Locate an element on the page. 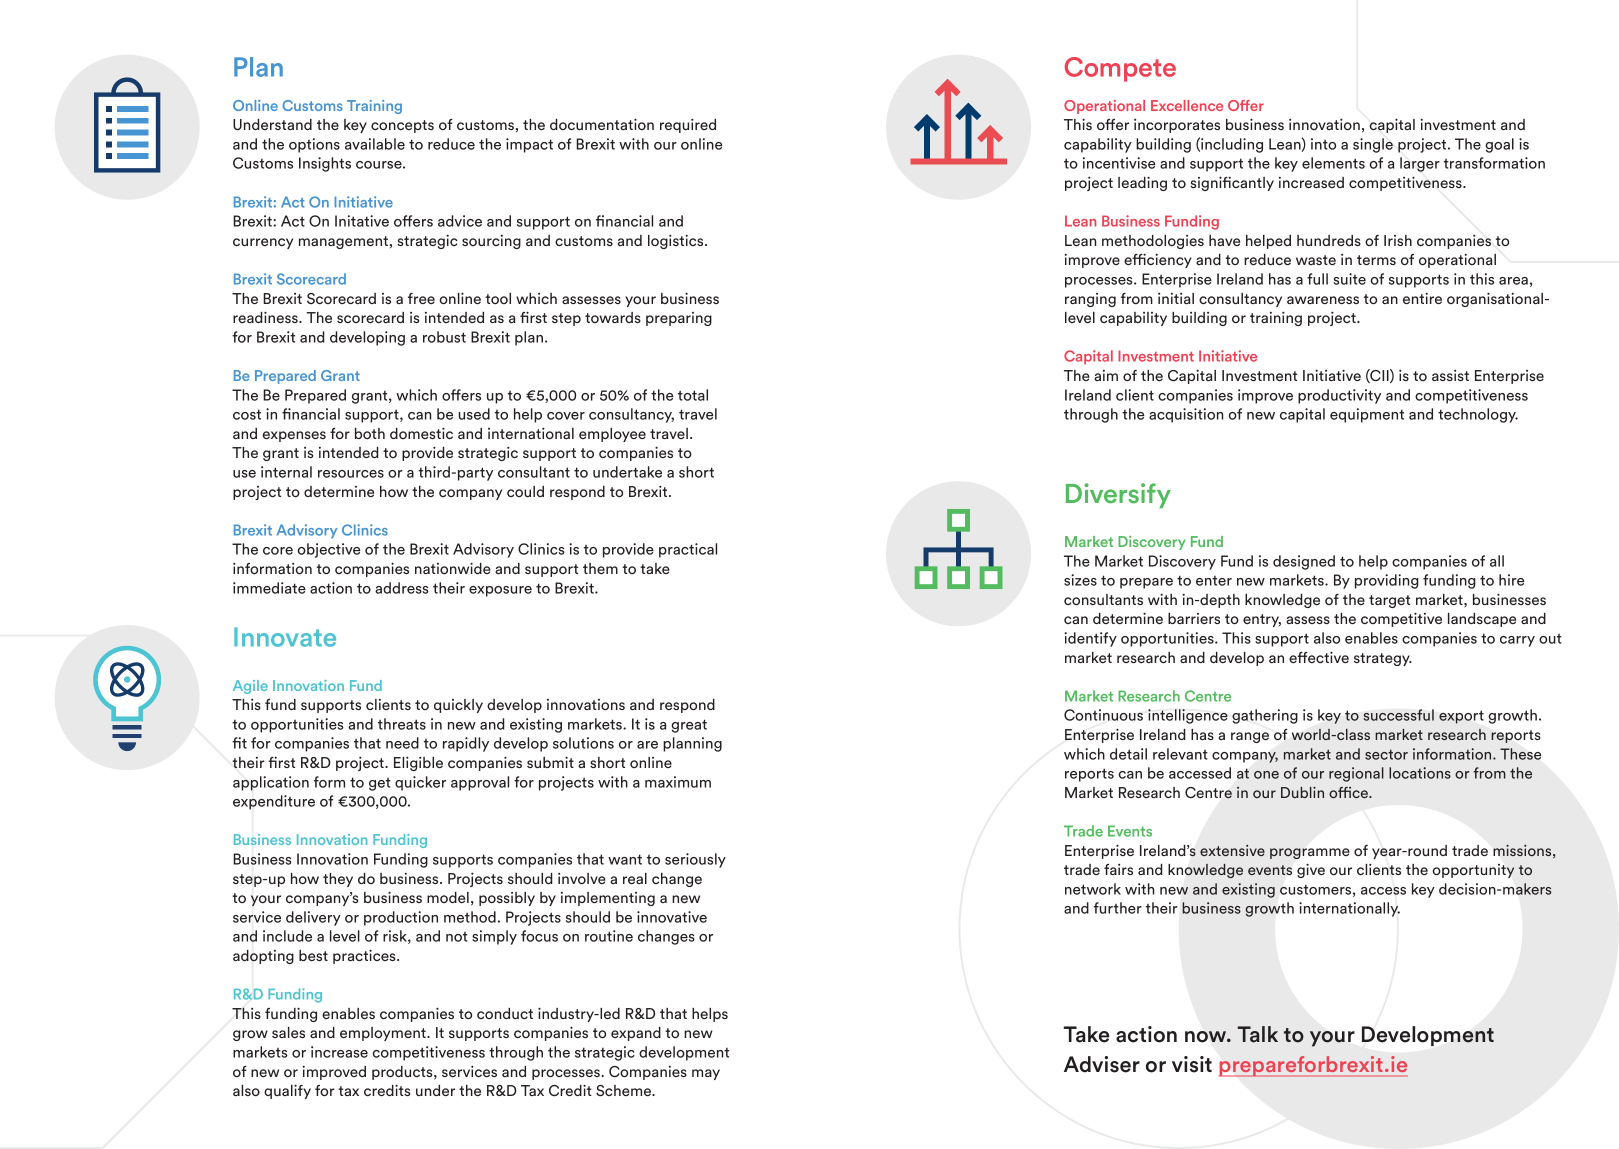 This document has width=1619, height=1149. single is located at coordinates (1373, 145).
